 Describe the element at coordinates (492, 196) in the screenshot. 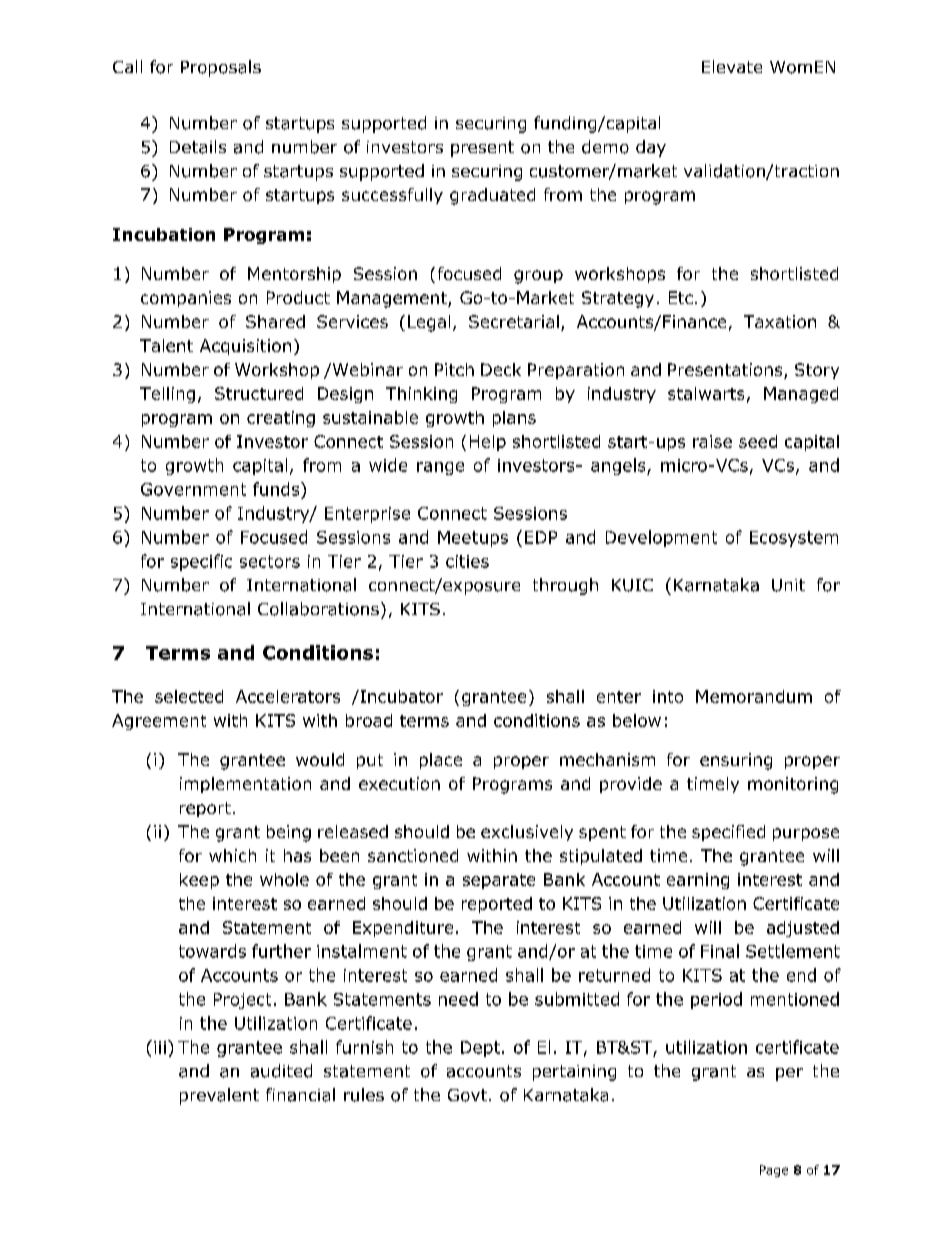

I see `graduated` at that location.
